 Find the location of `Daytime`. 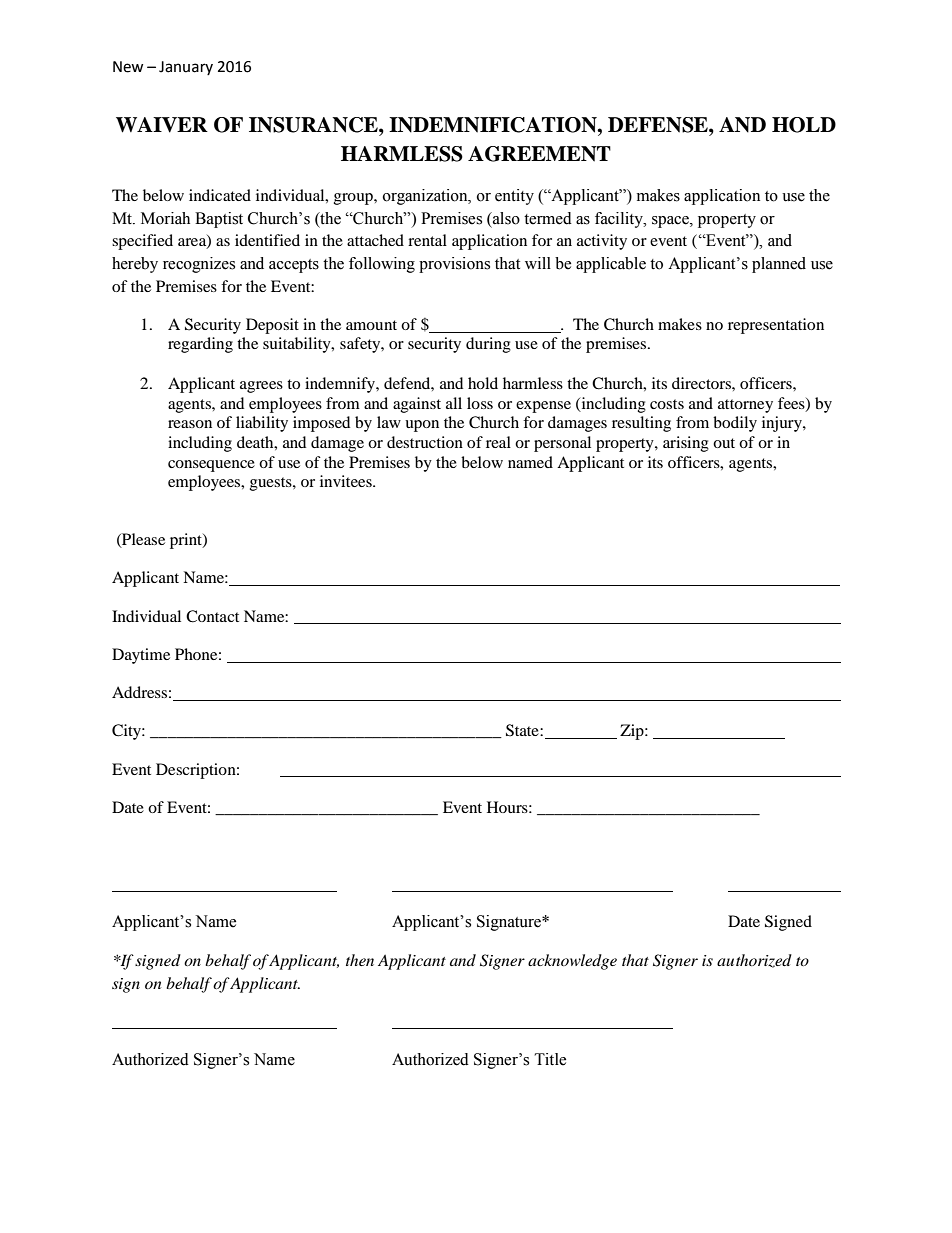

Daytime is located at coordinates (141, 656).
